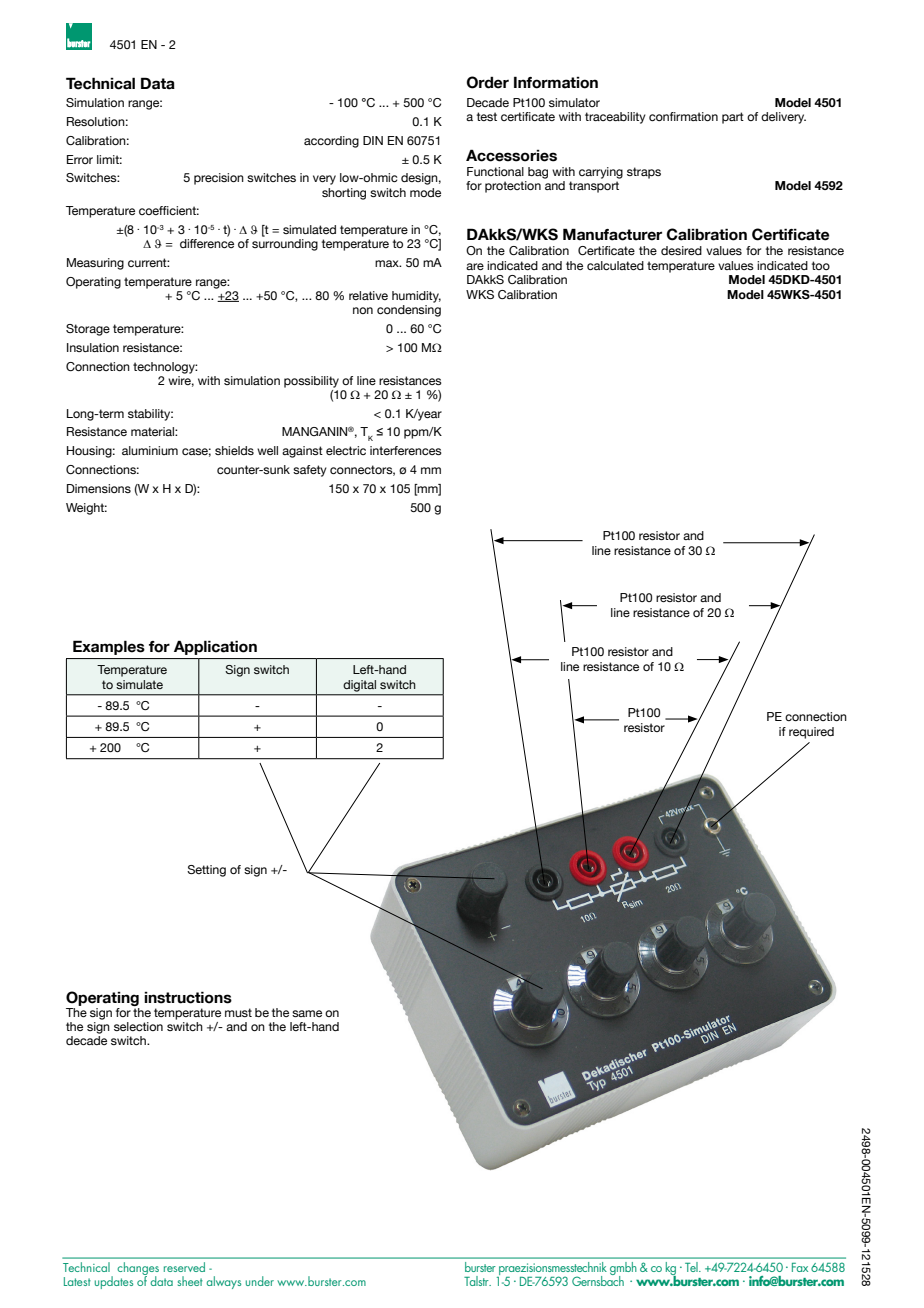 Image resolution: width=924 pixels, height=1308 pixels. Describe the element at coordinates (188, 997) in the screenshot. I see `instructions` at that location.
